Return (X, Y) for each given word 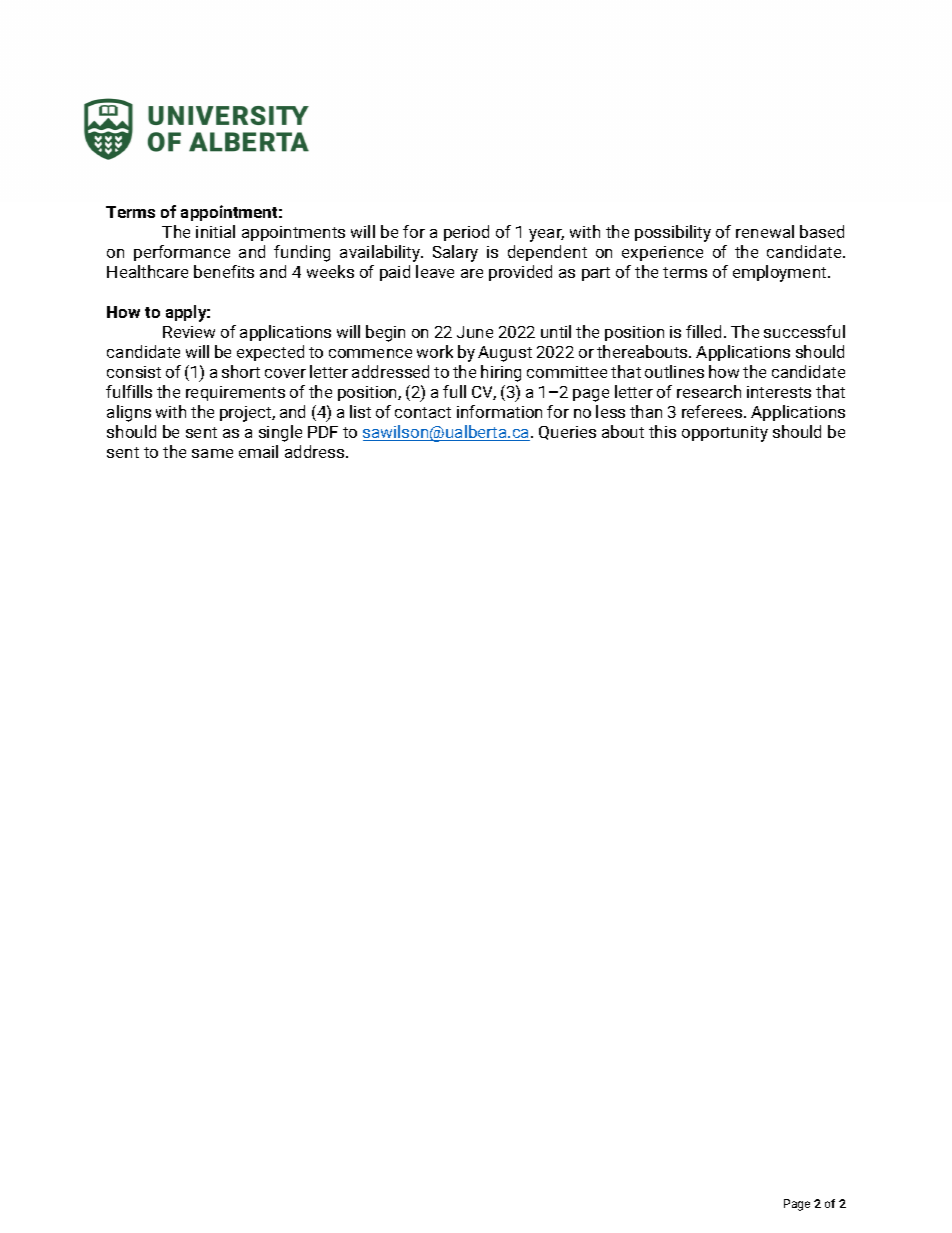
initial (215, 231)
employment (781, 273)
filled (703, 331)
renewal (765, 231)
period (466, 233)
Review (189, 332)
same (212, 453)
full (454, 391)
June (475, 332)
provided (520, 273)
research (709, 391)
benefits (224, 271)
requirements (235, 393)
